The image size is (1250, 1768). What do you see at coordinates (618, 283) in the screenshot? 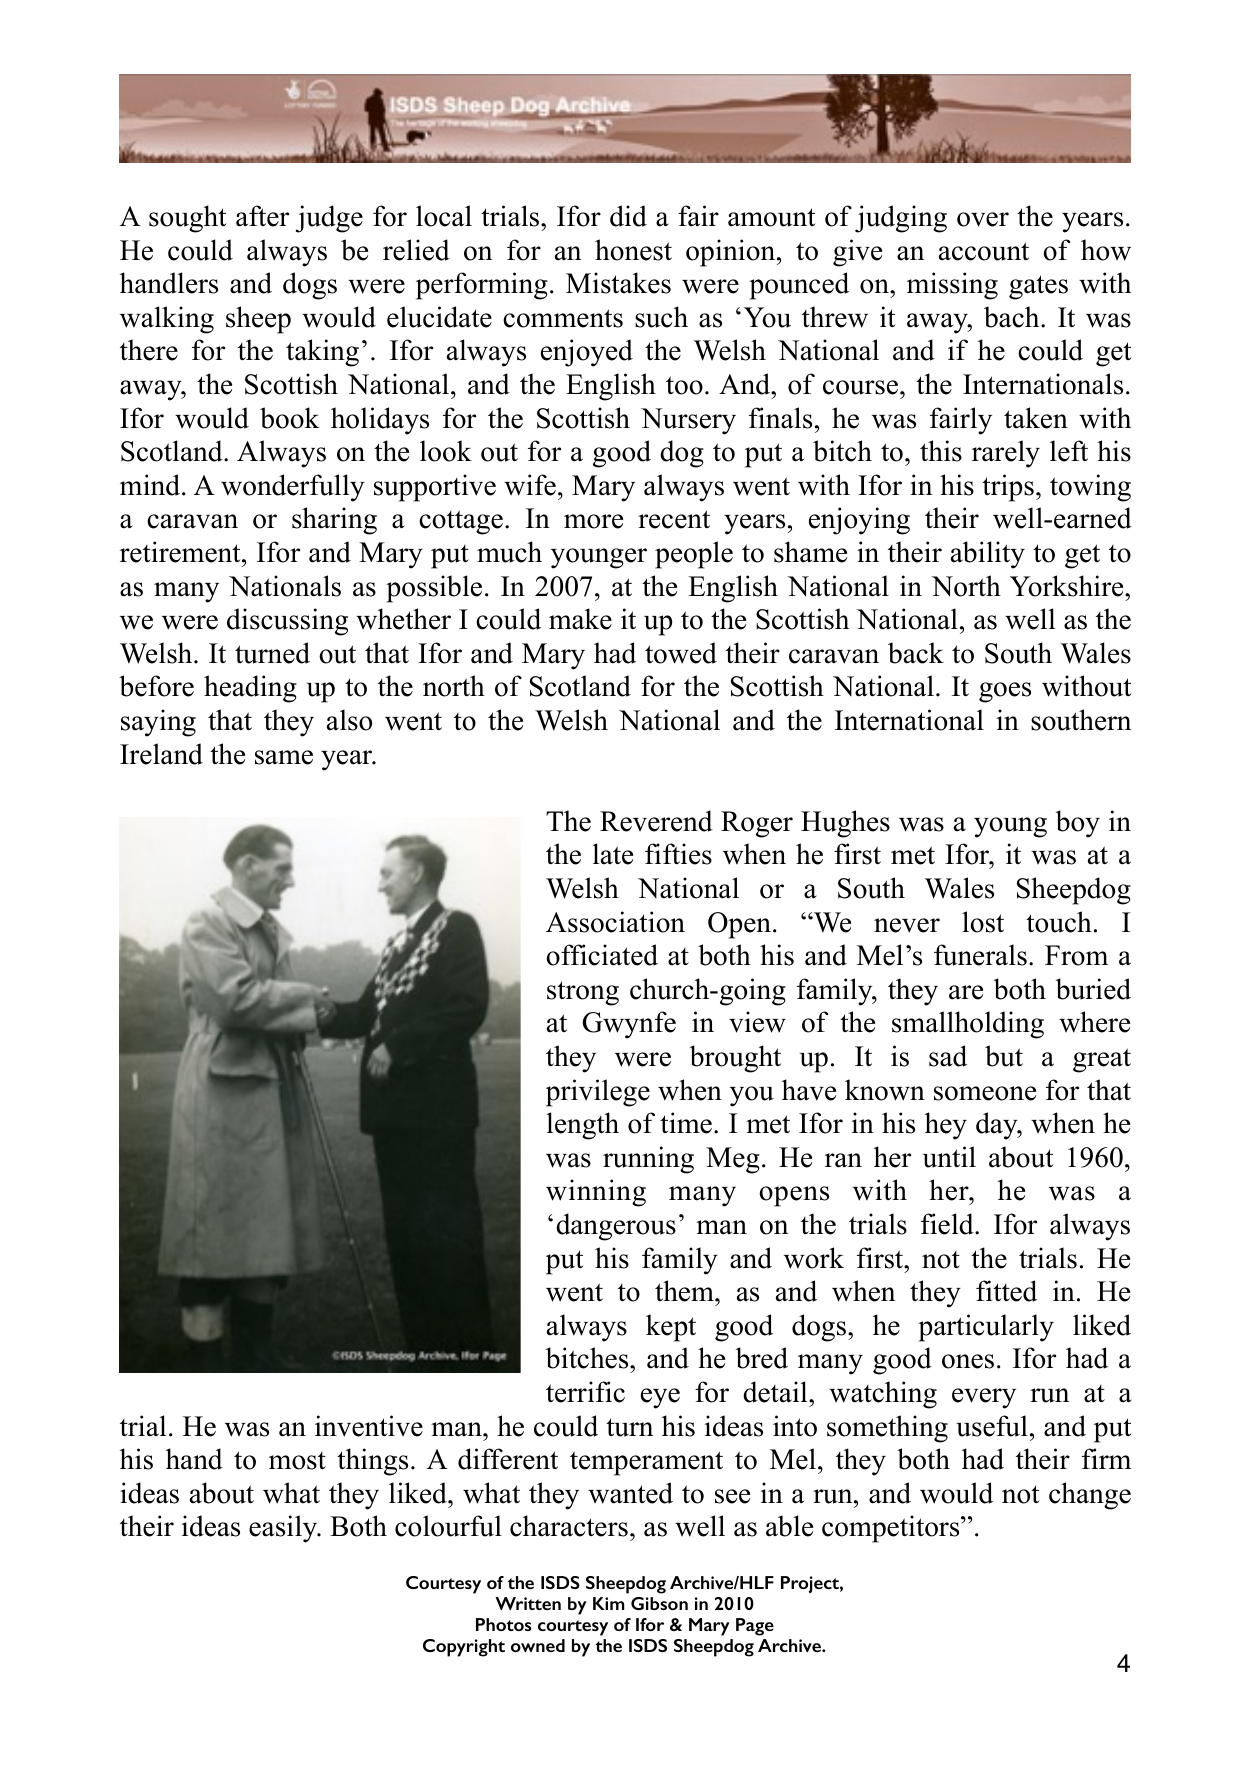
I see `Mistakes` at bounding box center [618, 283].
